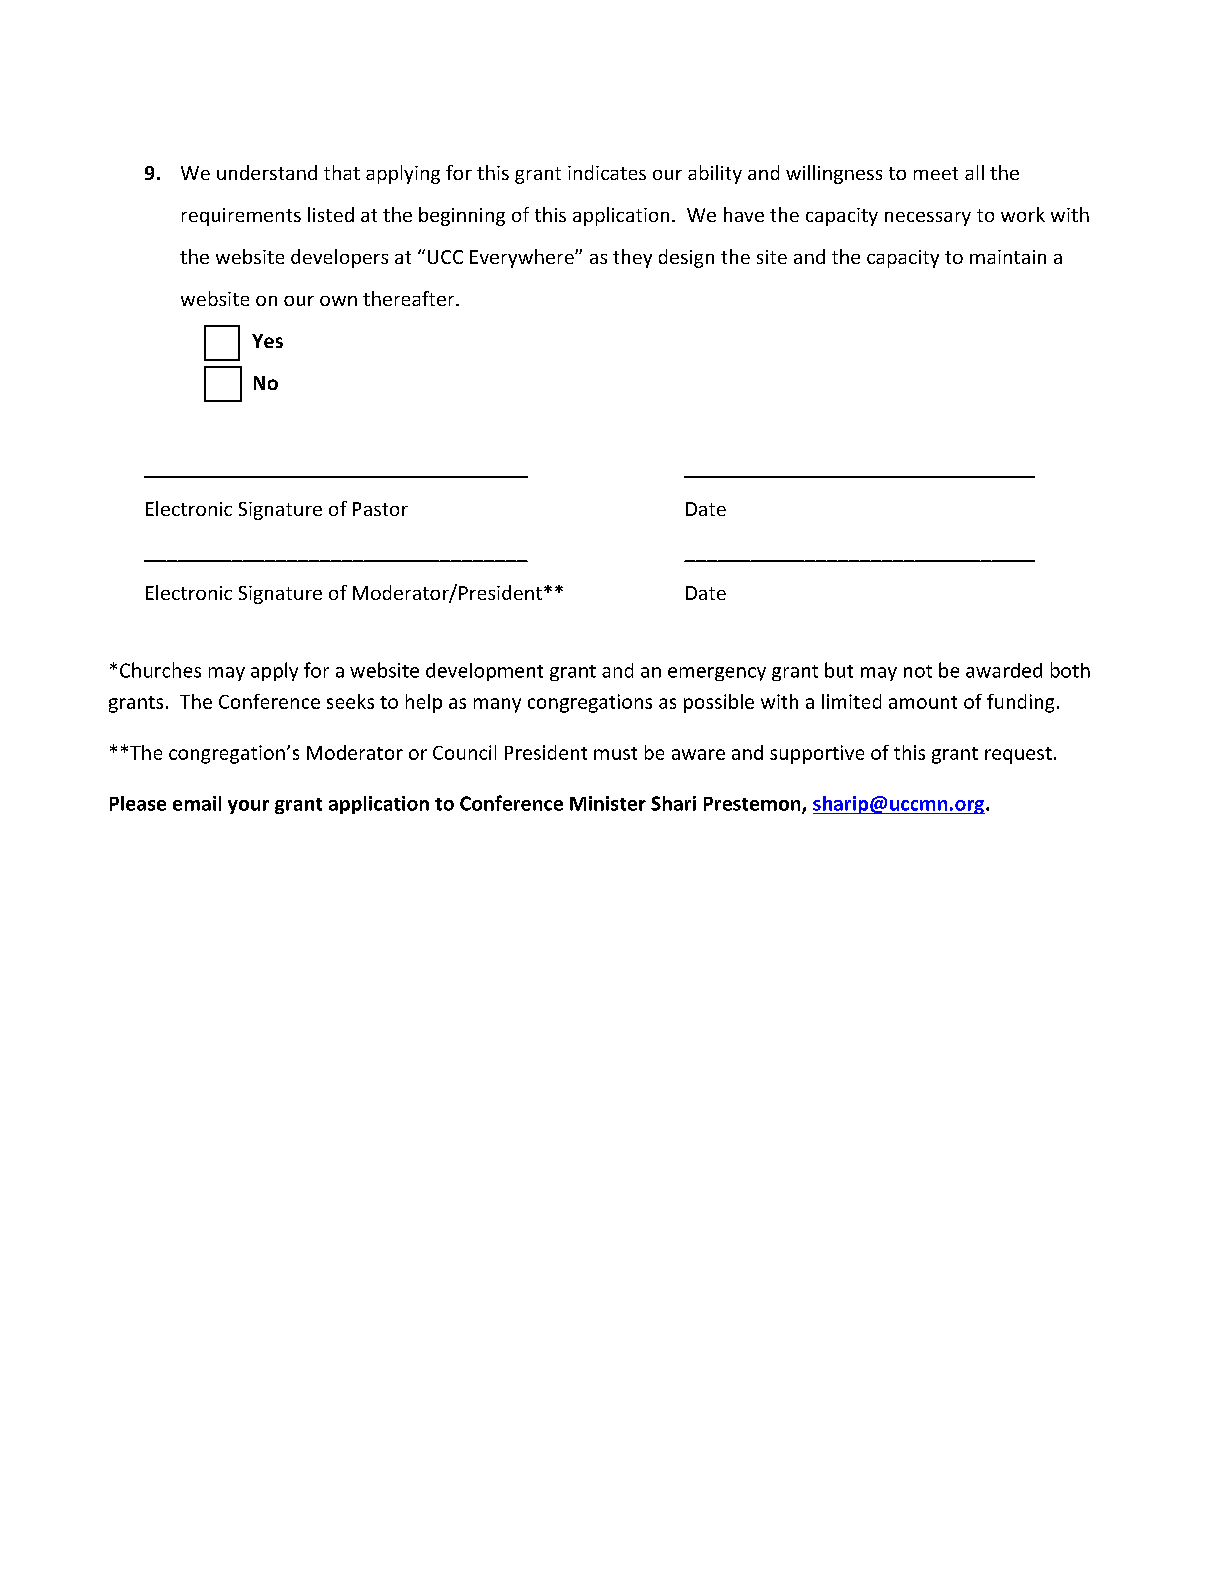 This document has height=1584, width=1224. What do you see at coordinates (1008, 257) in the document?
I see `maintain` at bounding box center [1008, 257].
